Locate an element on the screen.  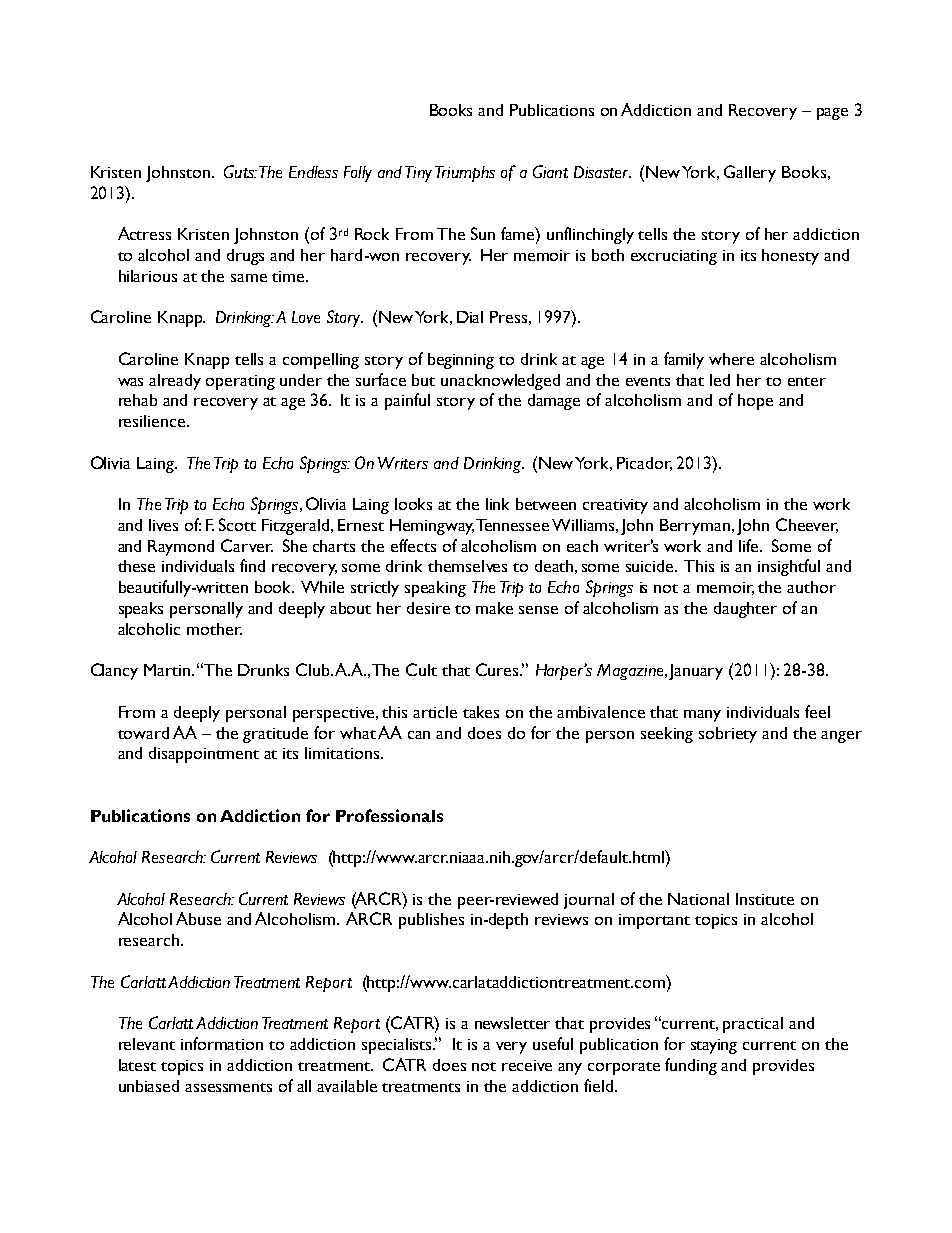
Triumphs is located at coordinates (465, 174).
